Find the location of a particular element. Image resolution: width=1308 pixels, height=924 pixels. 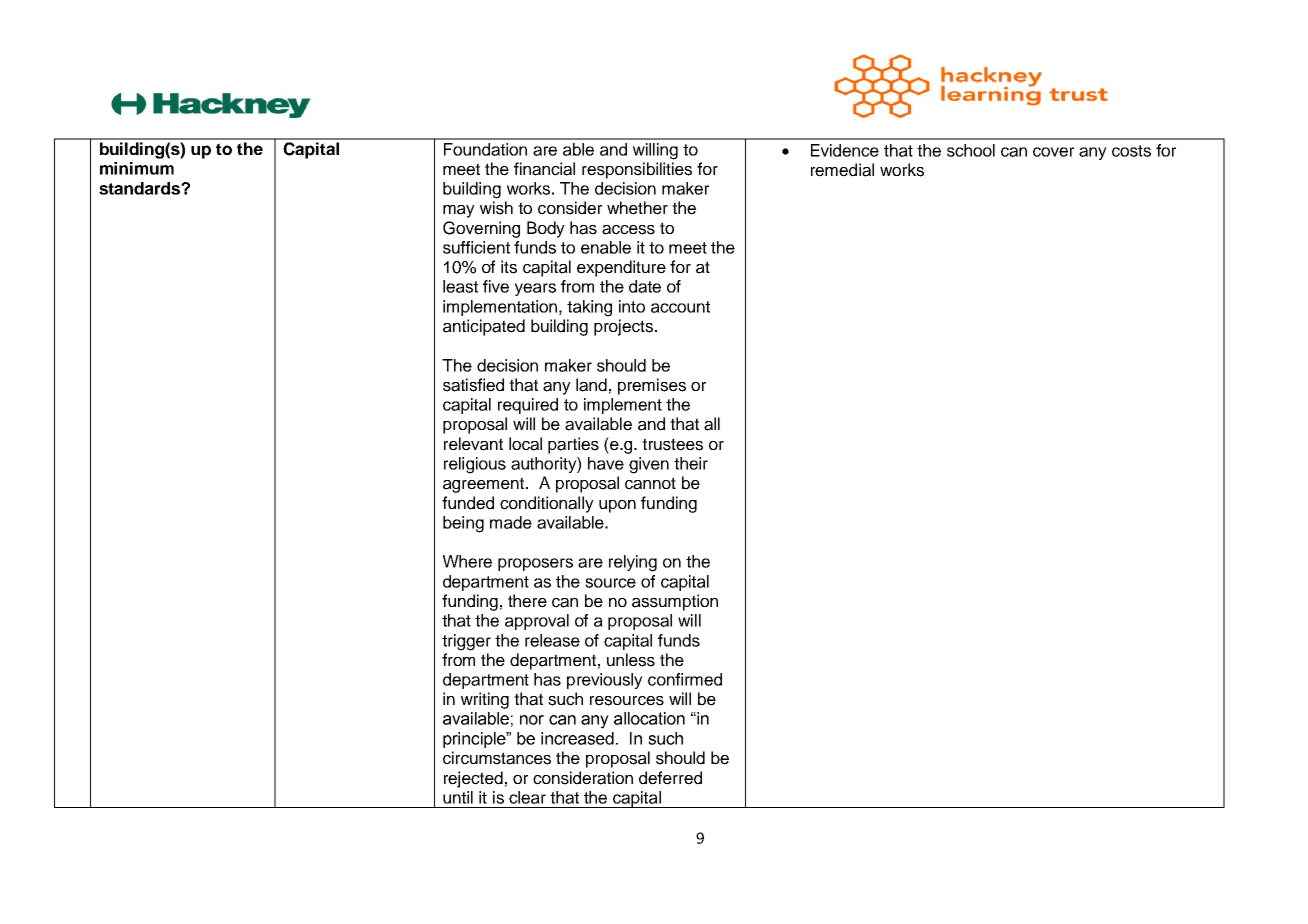

rejected is located at coordinates (473, 779).
